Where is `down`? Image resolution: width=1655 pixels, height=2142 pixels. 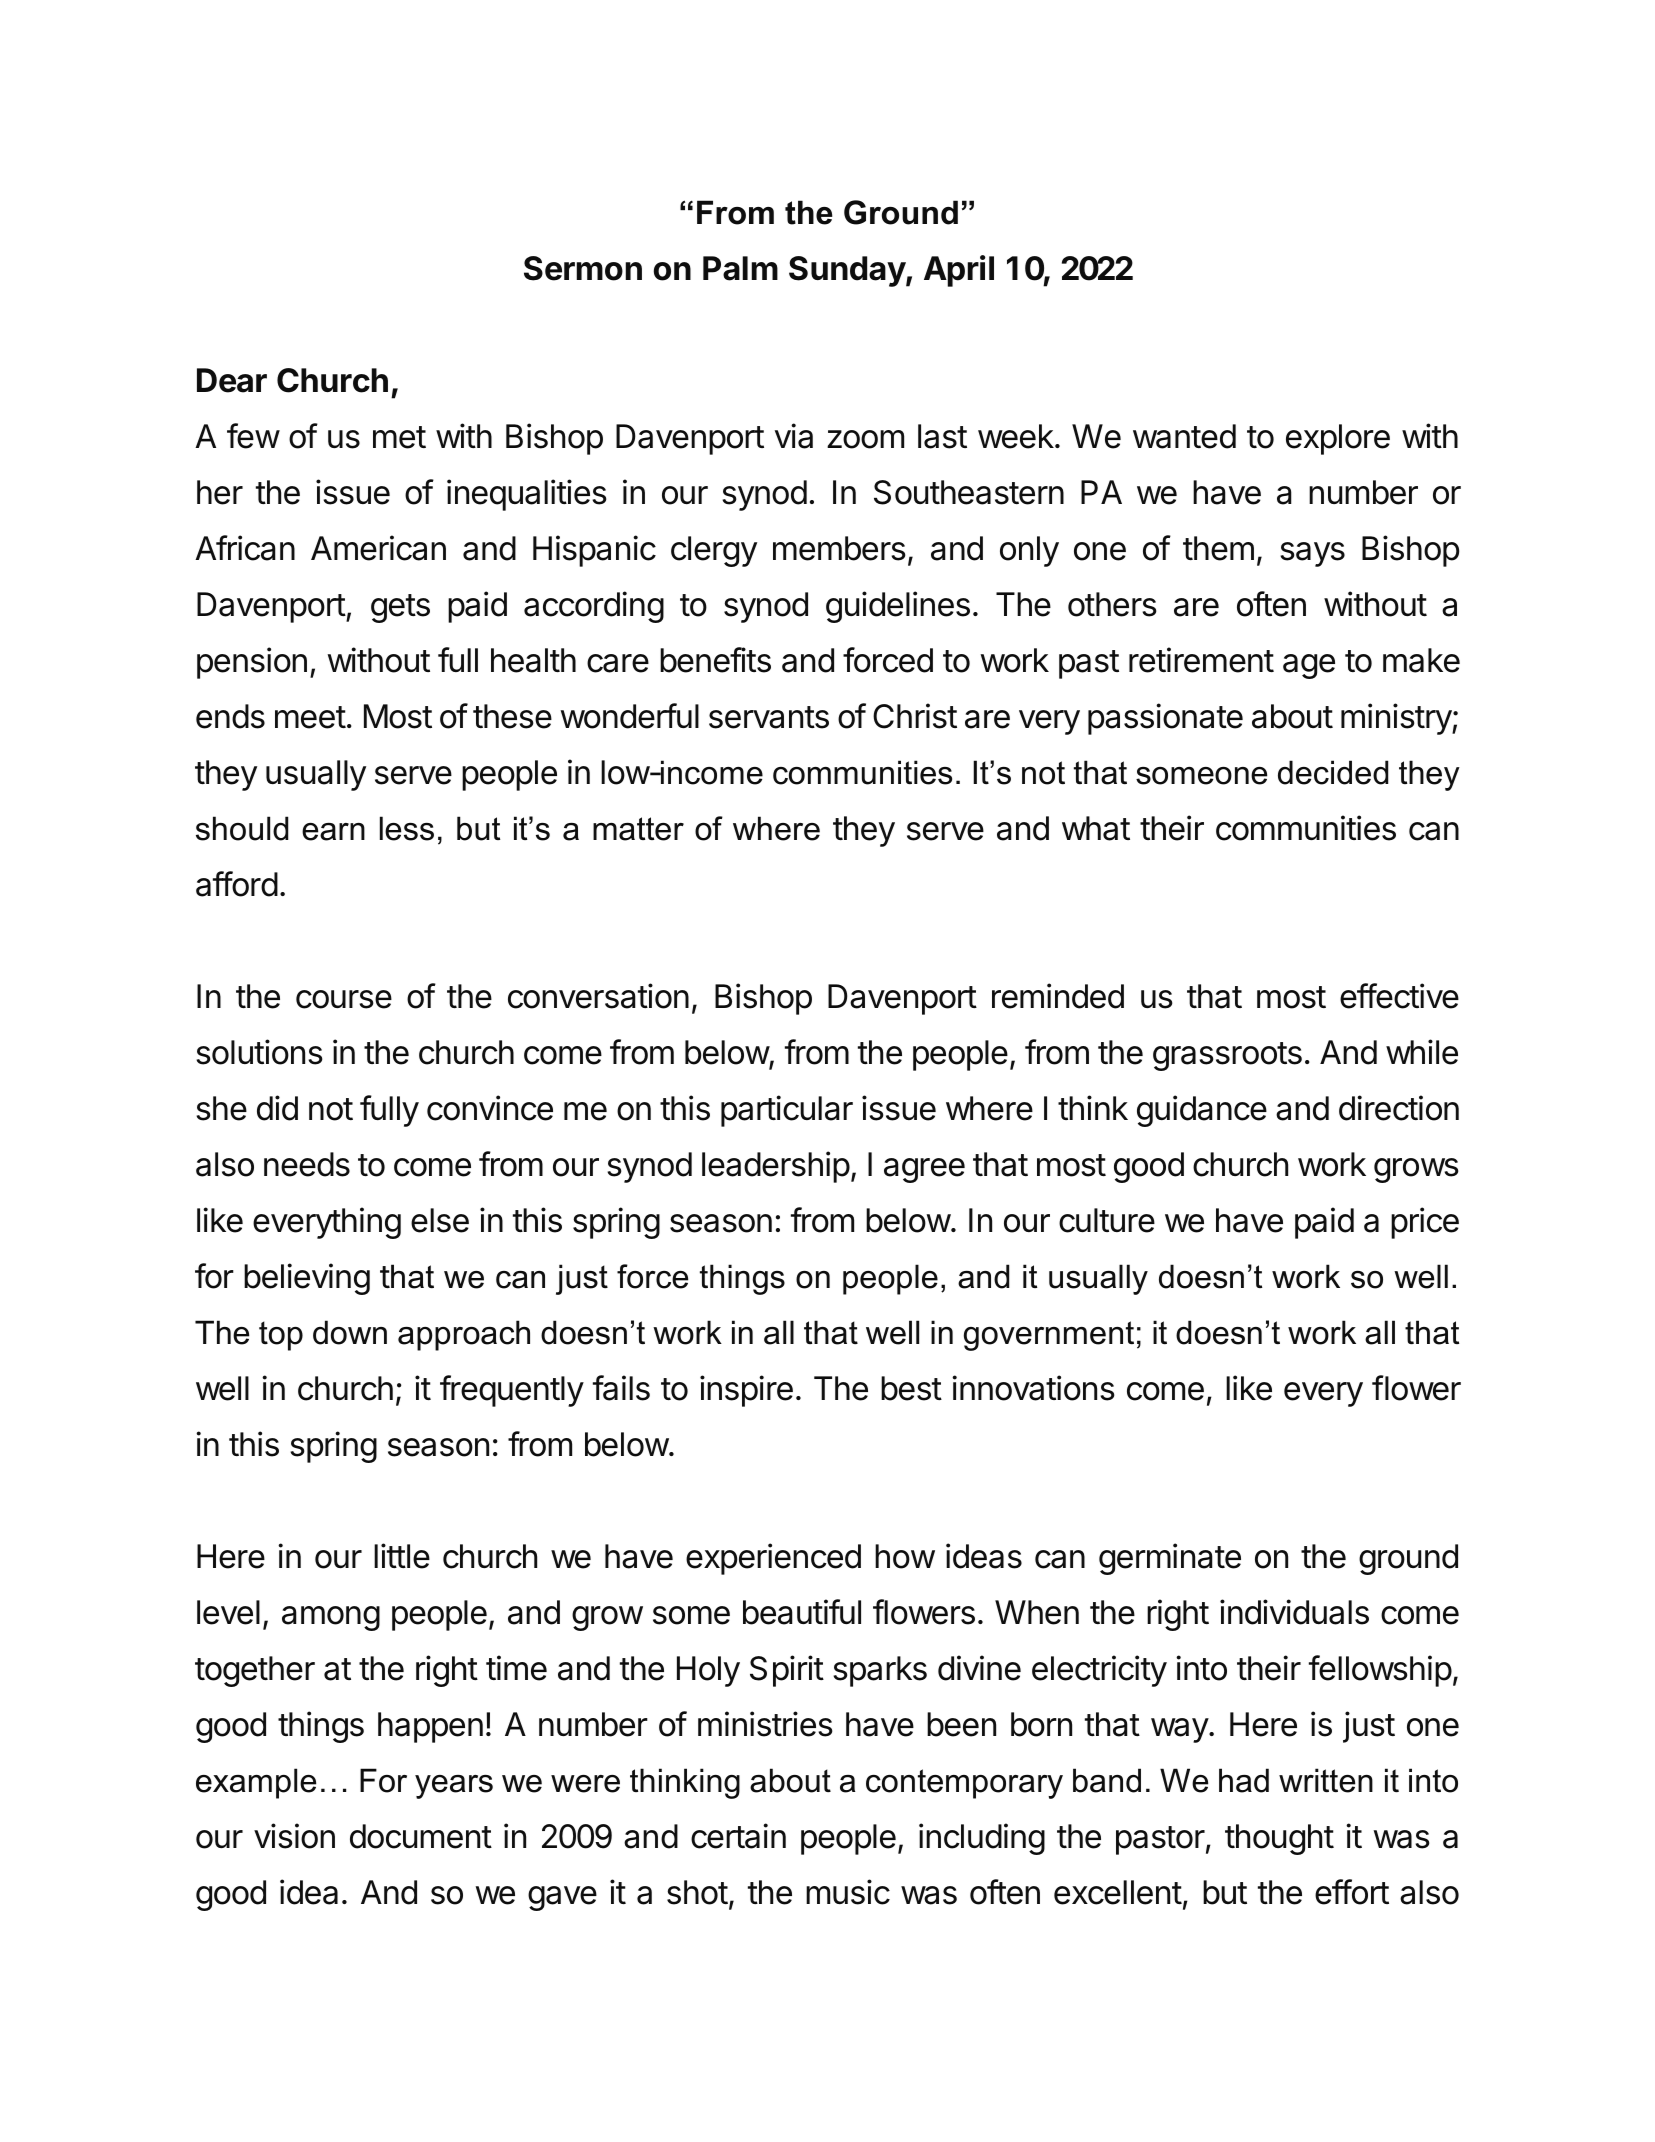 down is located at coordinates (350, 1332).
